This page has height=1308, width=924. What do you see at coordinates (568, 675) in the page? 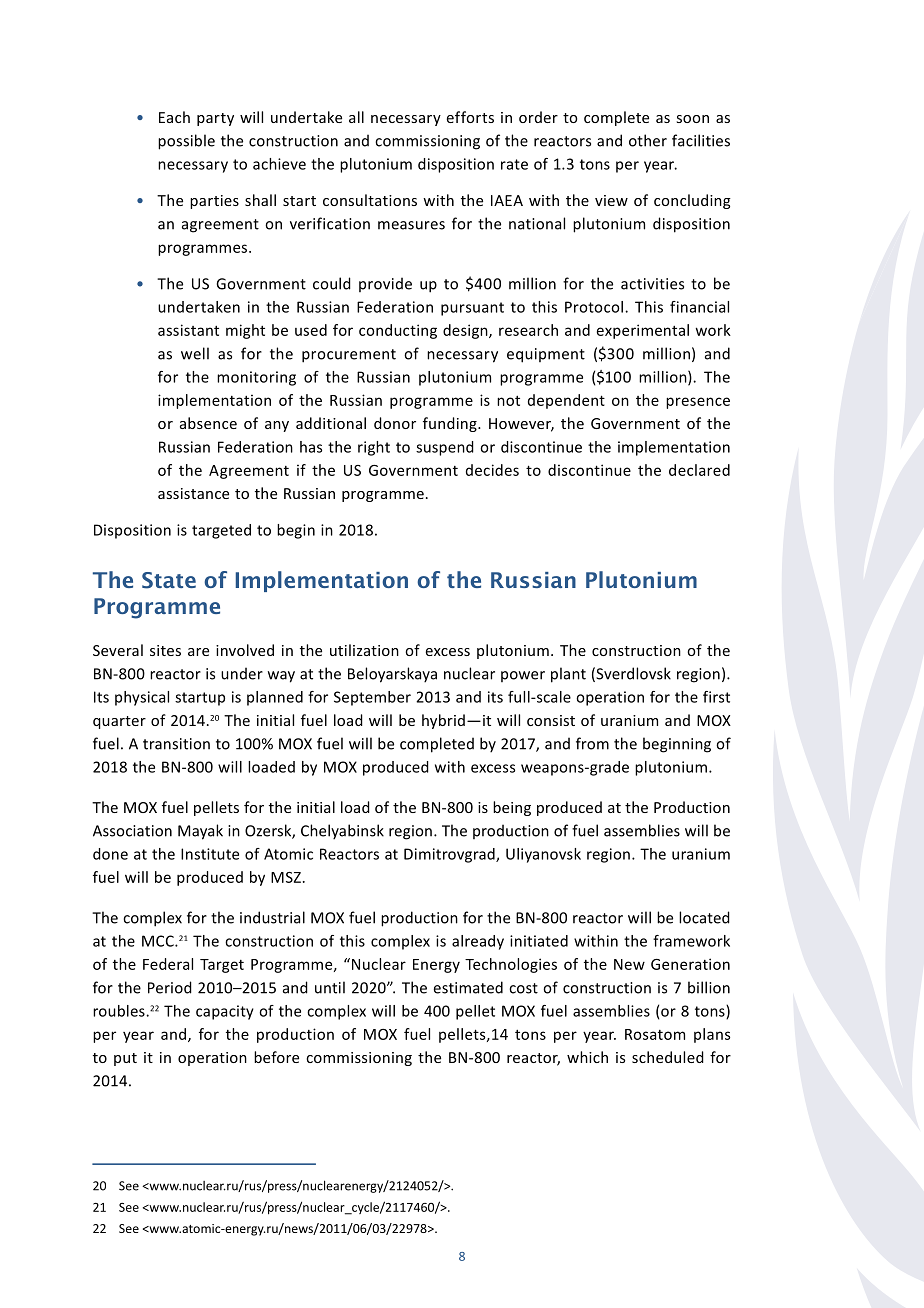
I see `plant` at bounding box center [568, 675].
